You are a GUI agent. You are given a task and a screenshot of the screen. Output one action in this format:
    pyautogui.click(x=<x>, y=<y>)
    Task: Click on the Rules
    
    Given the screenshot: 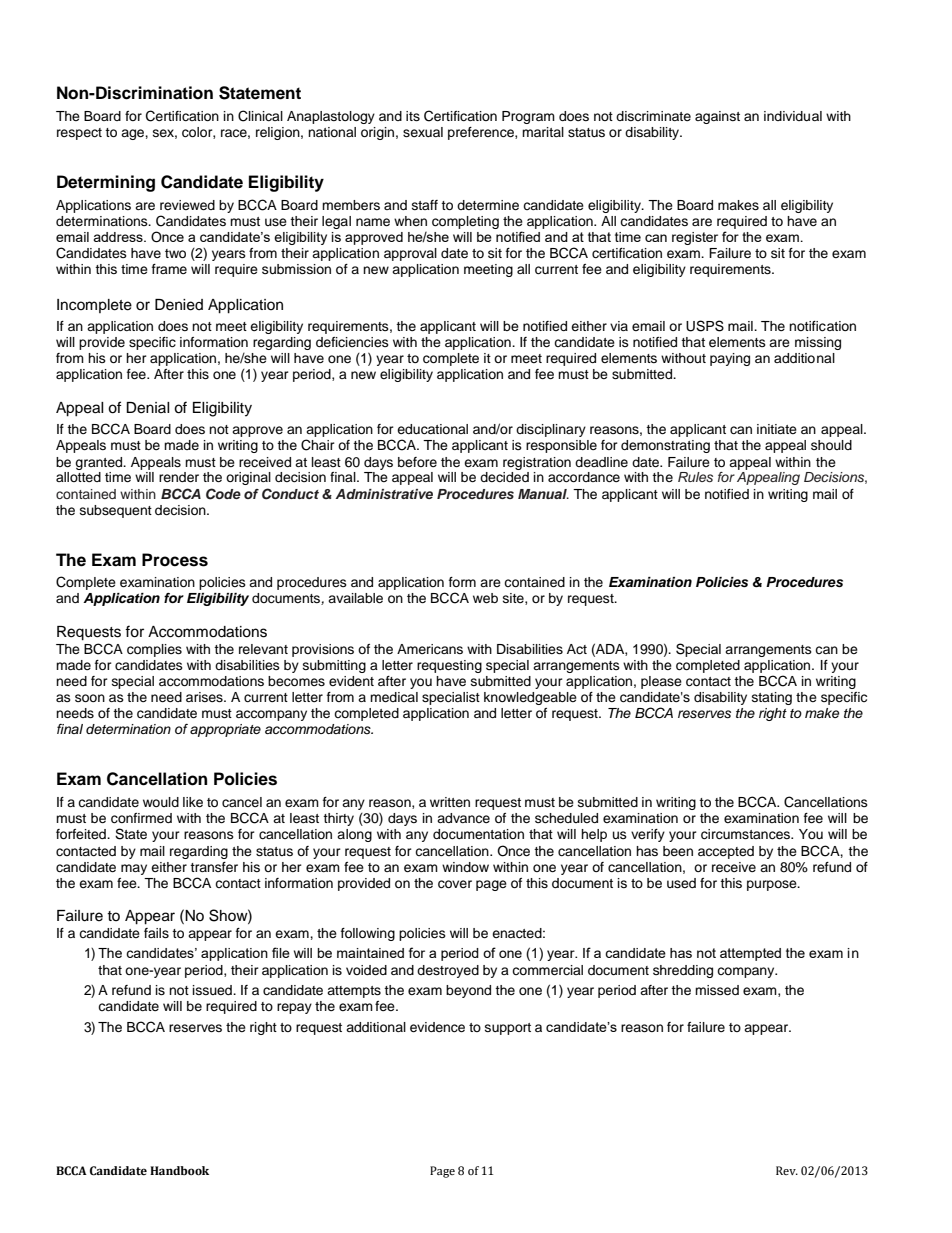 What is the action you would take?
    pyautogui.click(x=695, y=477)
